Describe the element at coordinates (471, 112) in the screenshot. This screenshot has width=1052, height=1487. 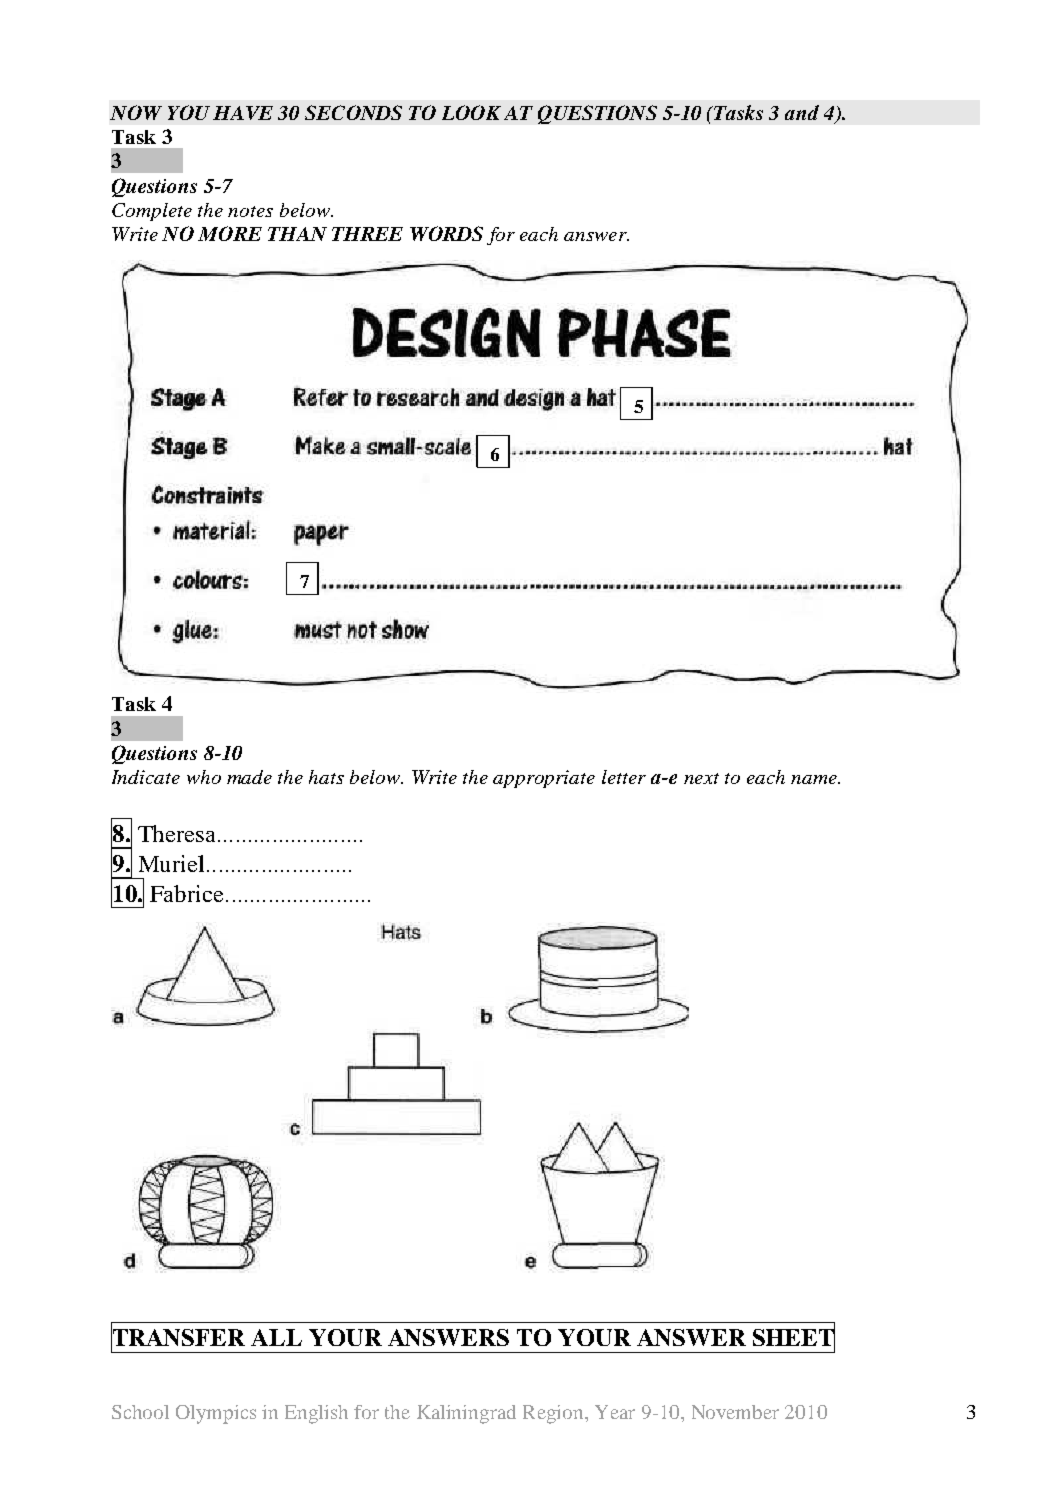
I see `LOOK` at that location.
